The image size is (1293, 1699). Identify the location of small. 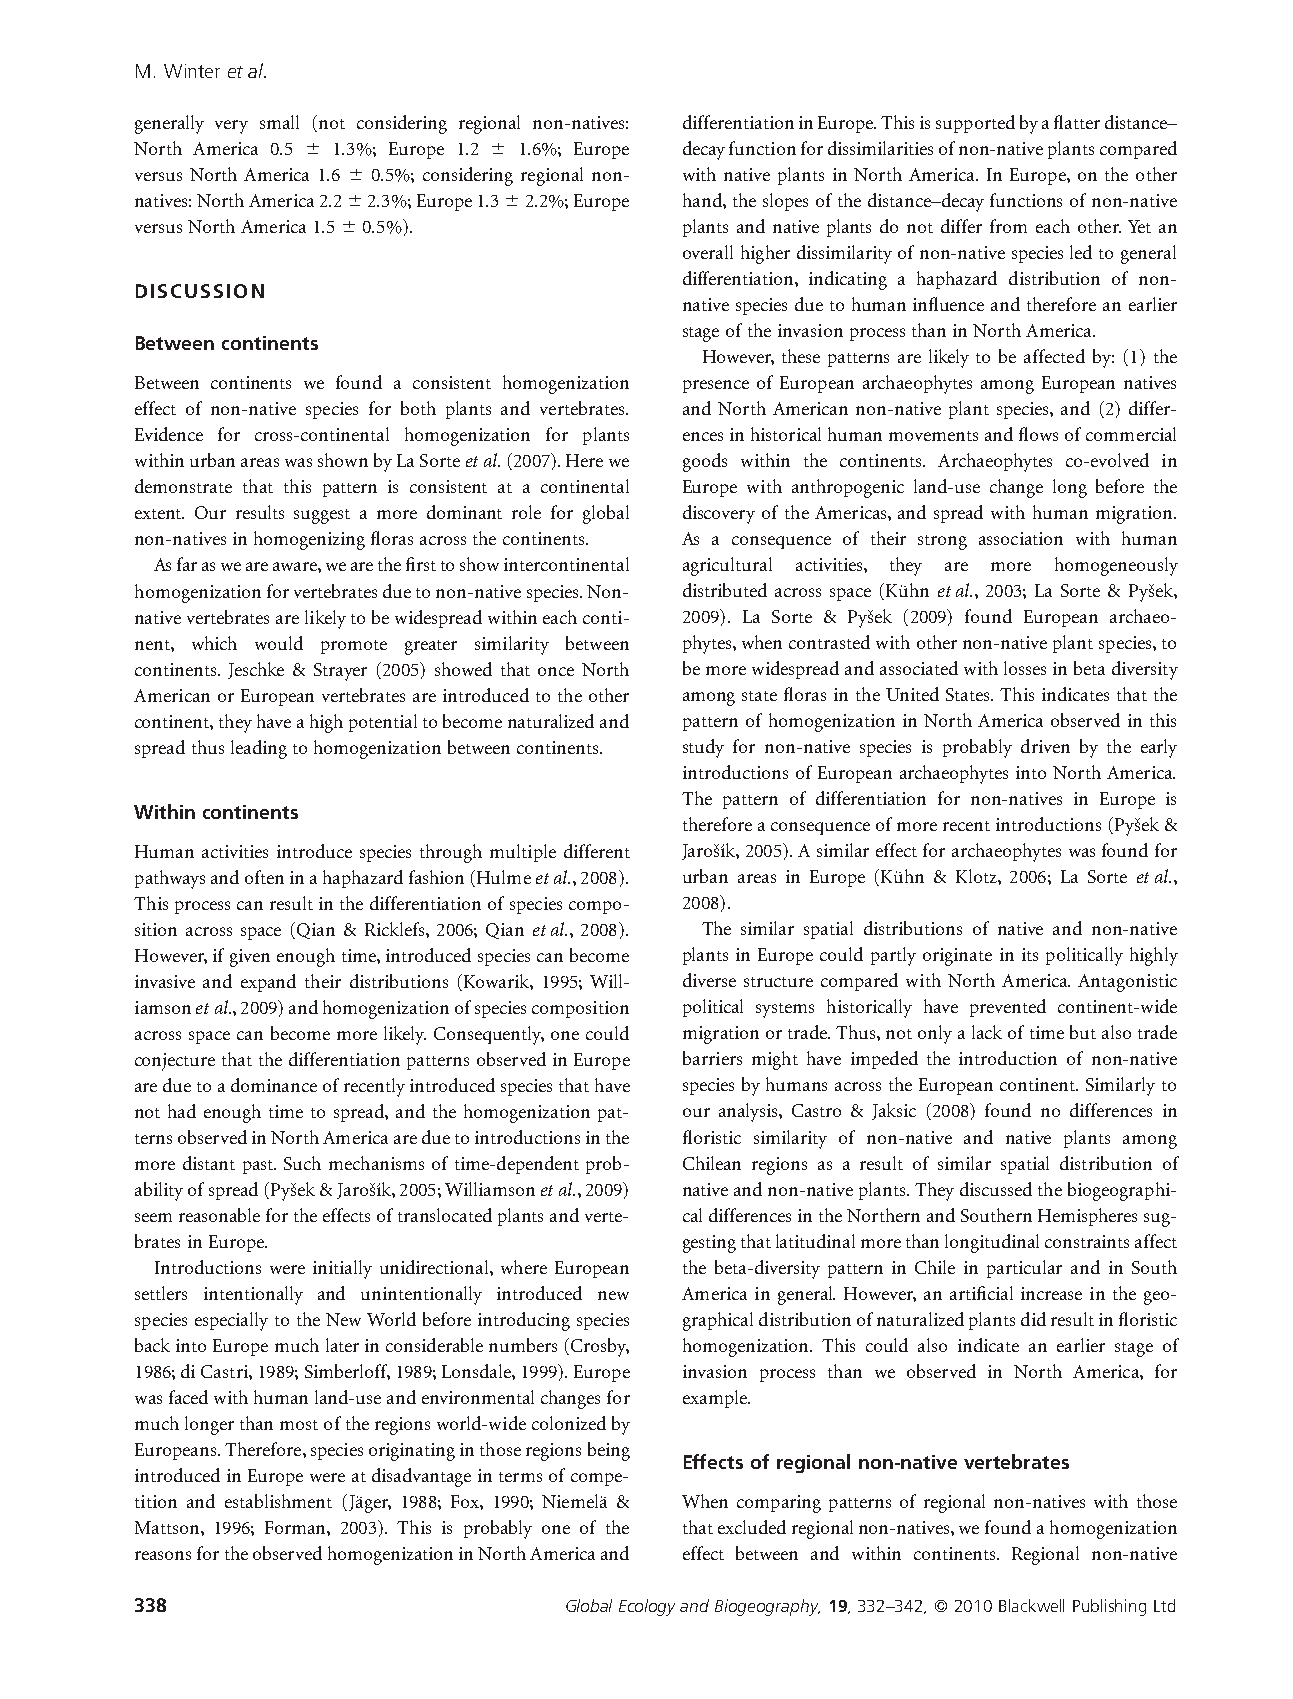
(279, 122).
